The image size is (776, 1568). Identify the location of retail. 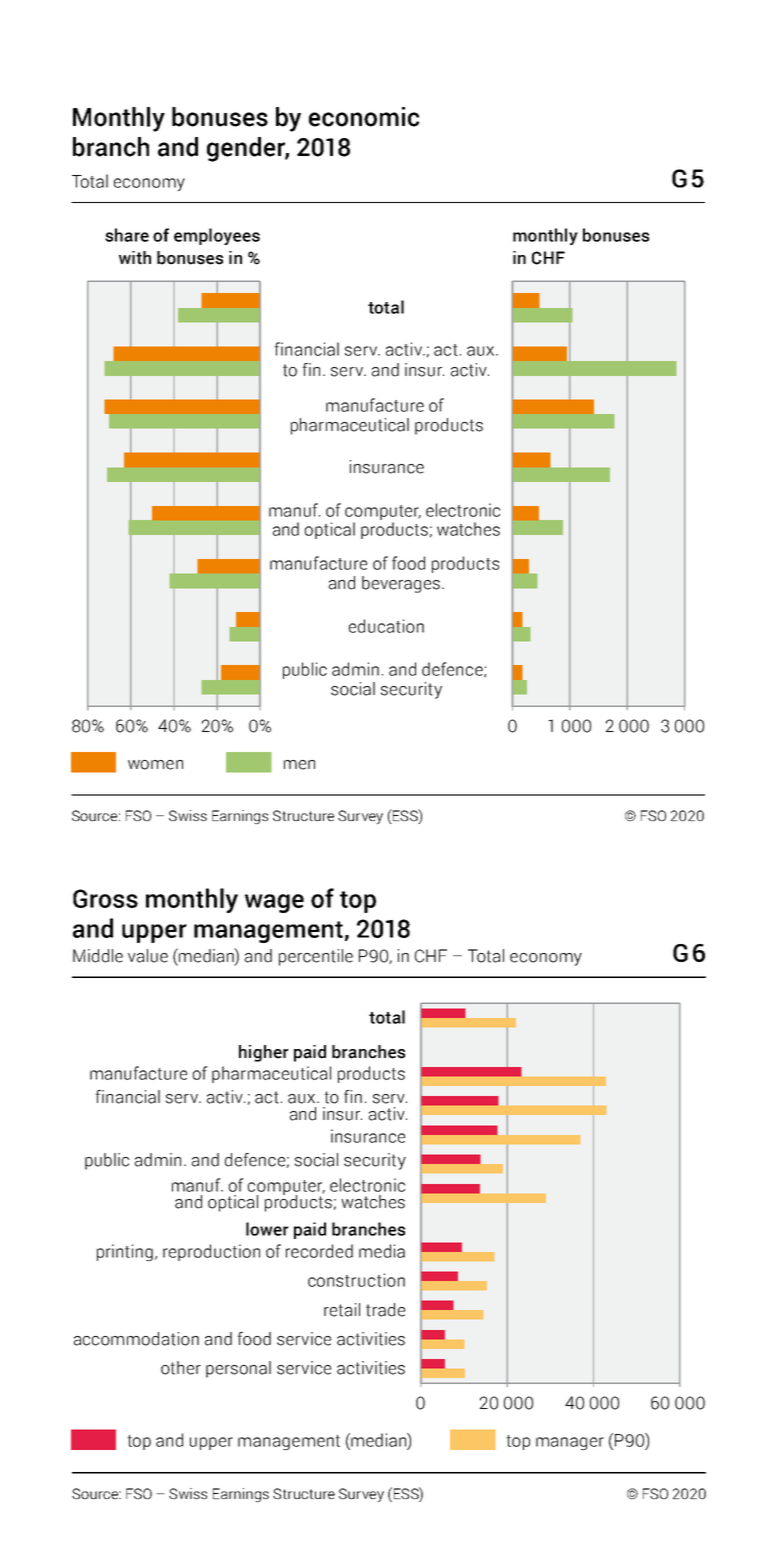
(342, 1310).
